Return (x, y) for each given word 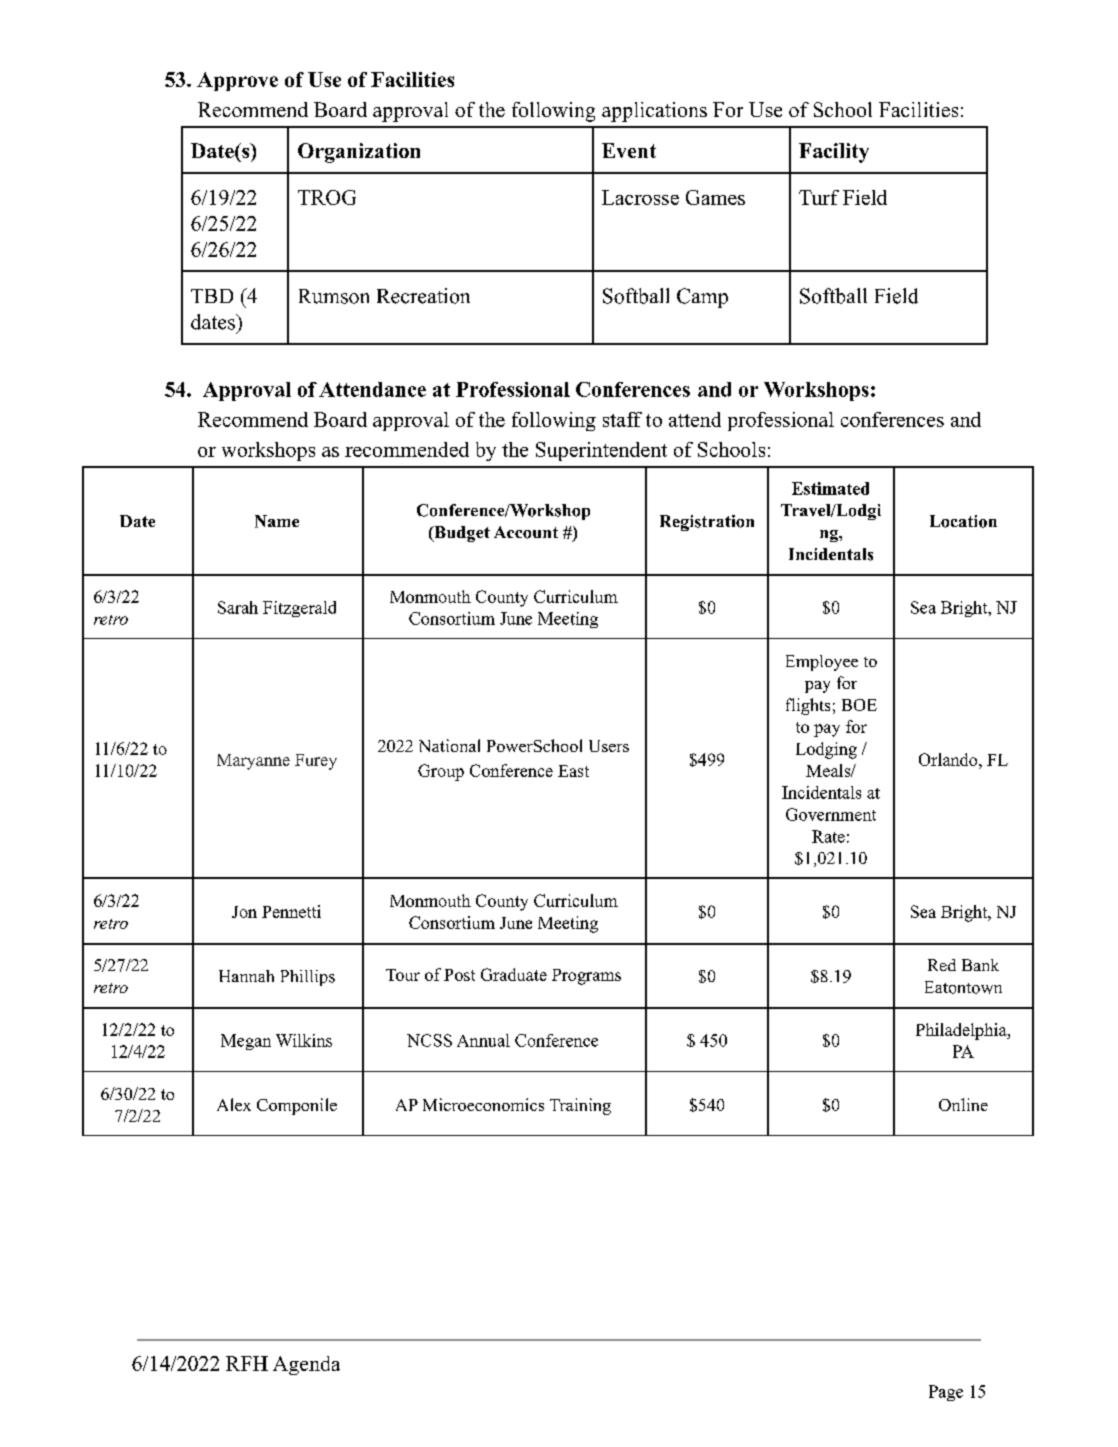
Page (946, 1393)
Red (942, 965)
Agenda (306, 1365)
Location (963, 521)
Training (580, 1106)
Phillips (308, 978)
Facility (834, 153)
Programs (586, 977)
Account (526, 532)
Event (629, 150)
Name (277, 521)
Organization (359, 153)
